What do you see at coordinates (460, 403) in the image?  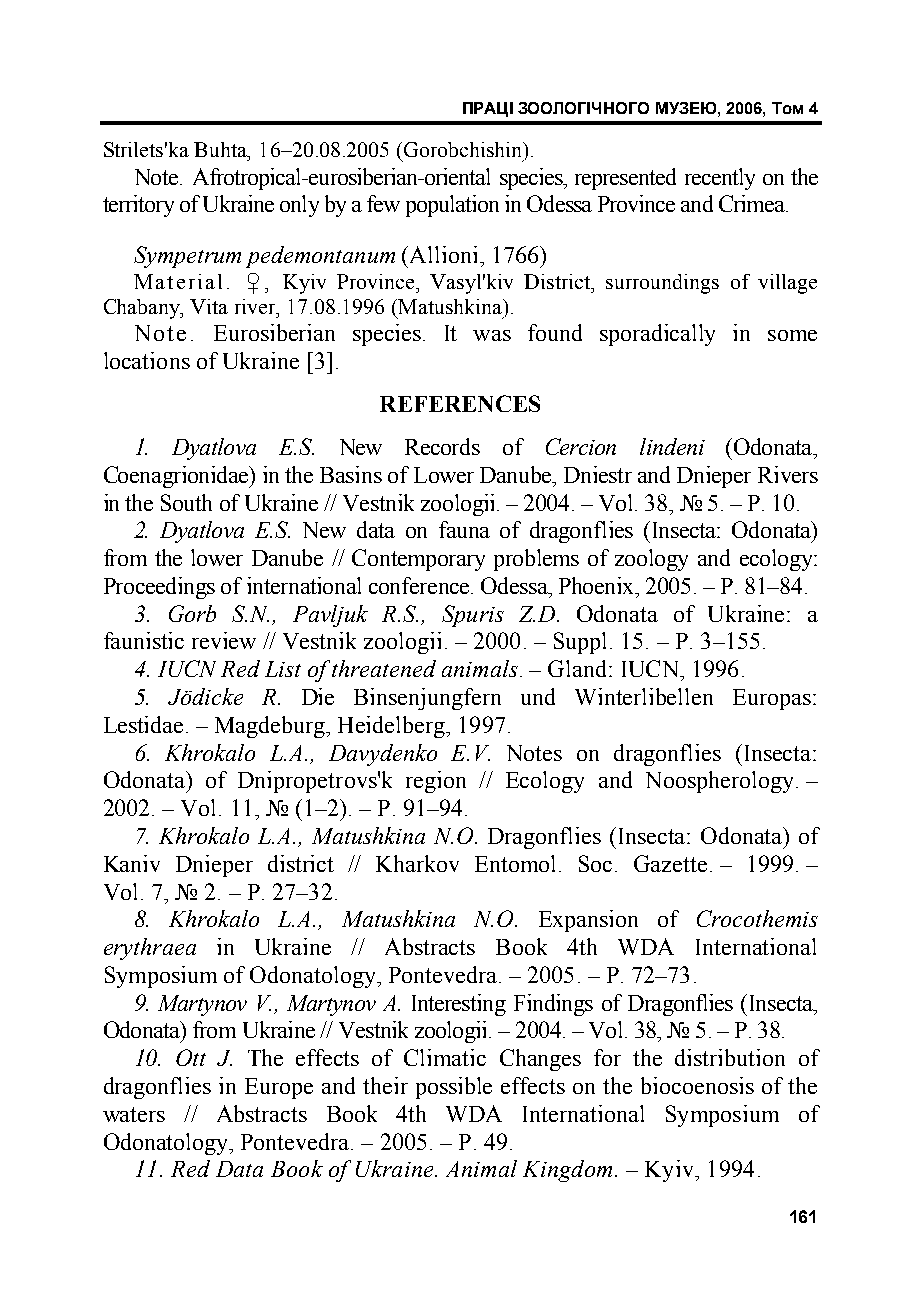 I see `REFERENCES` at bounding box center [460, 403].
